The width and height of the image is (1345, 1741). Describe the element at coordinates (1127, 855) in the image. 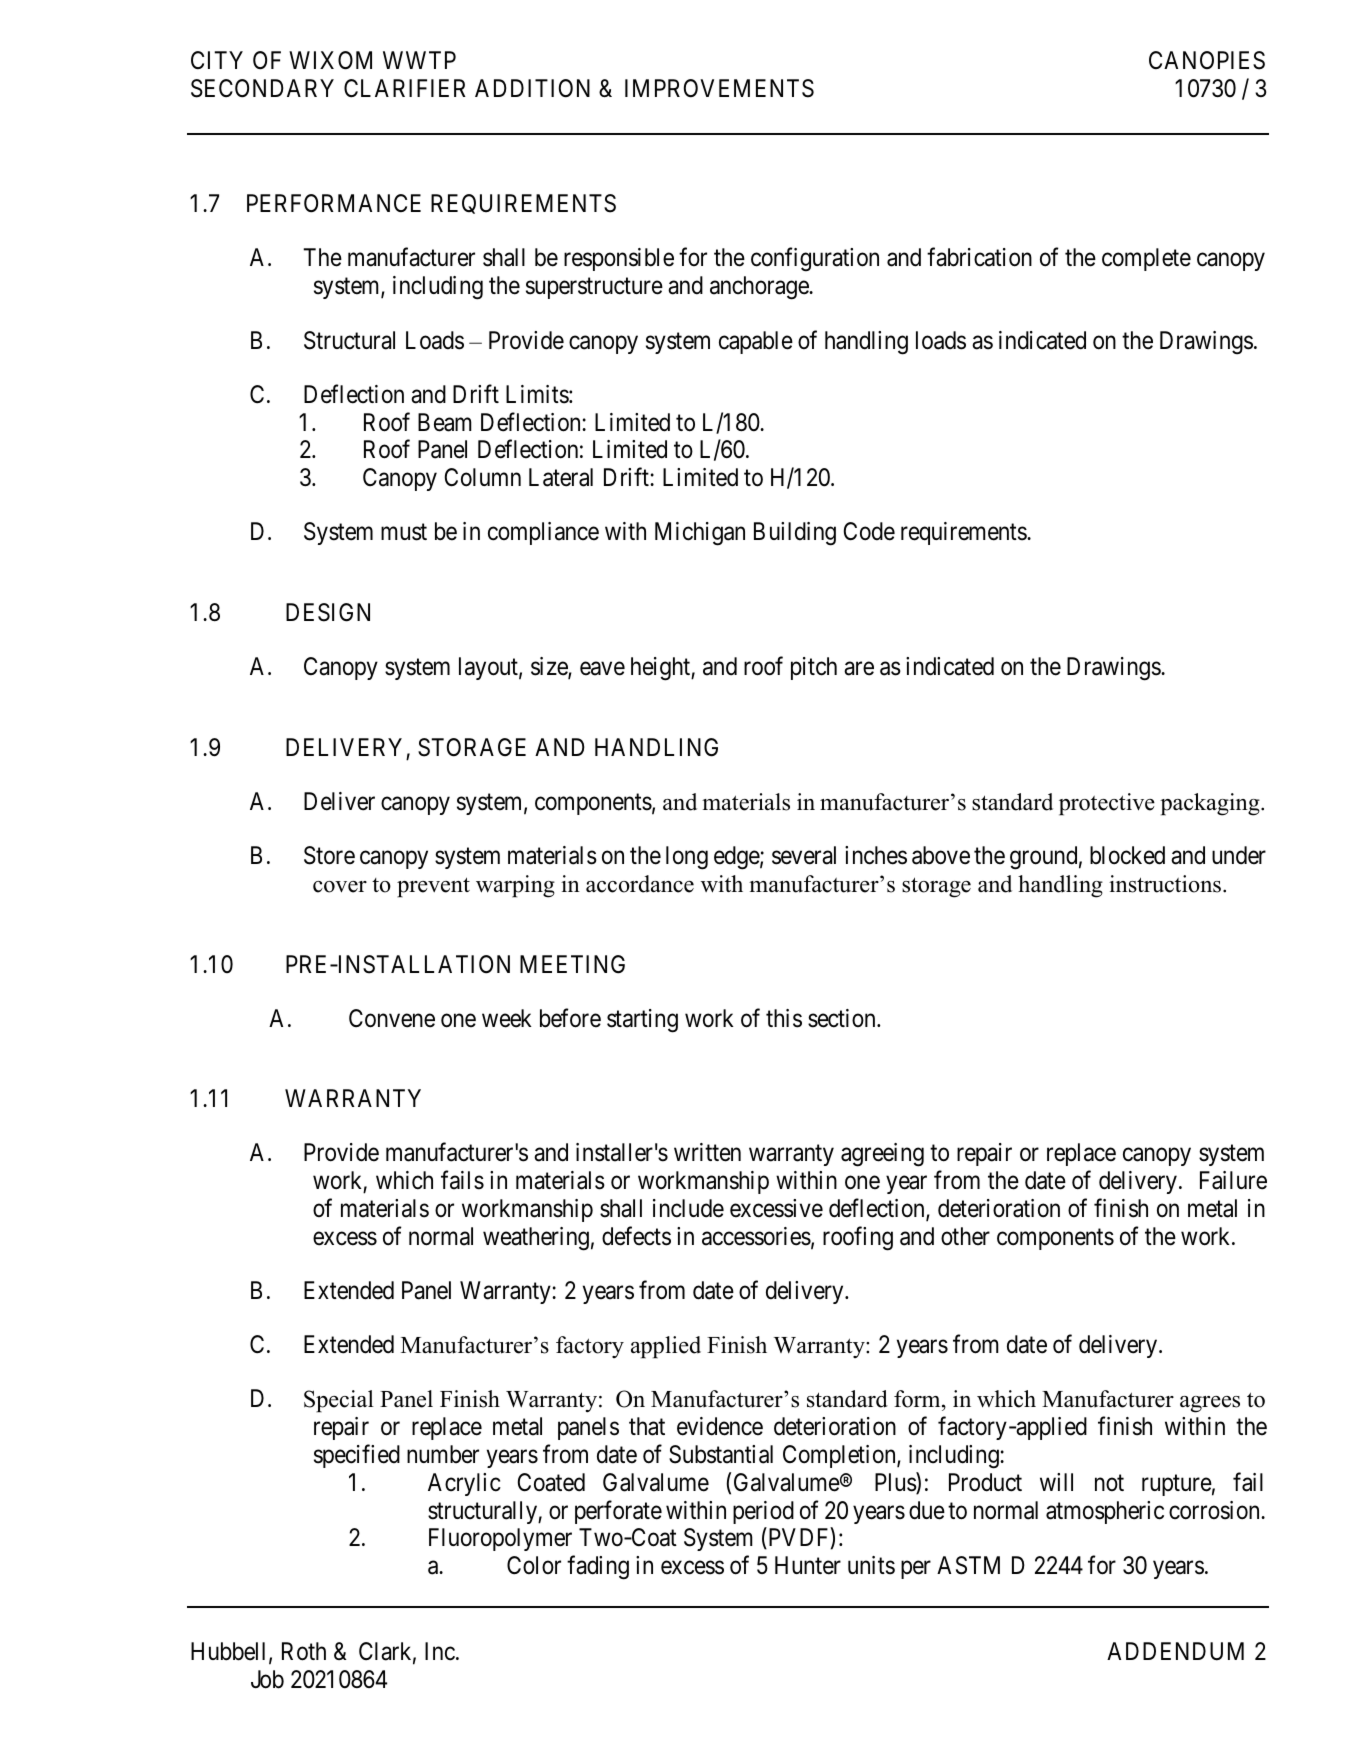

I see `blocked` at that location.
